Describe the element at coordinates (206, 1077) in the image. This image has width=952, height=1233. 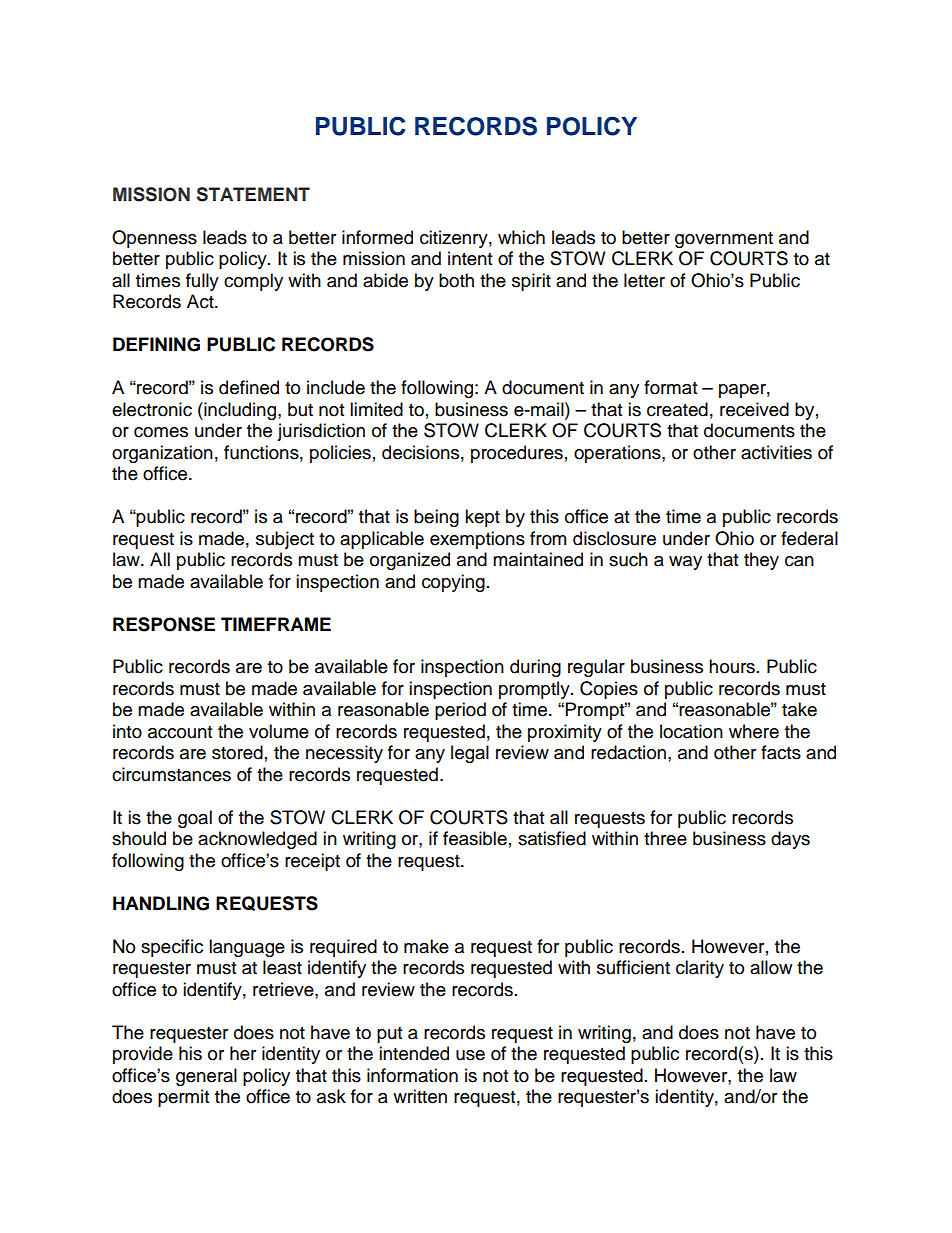
I see `general` at that location.
